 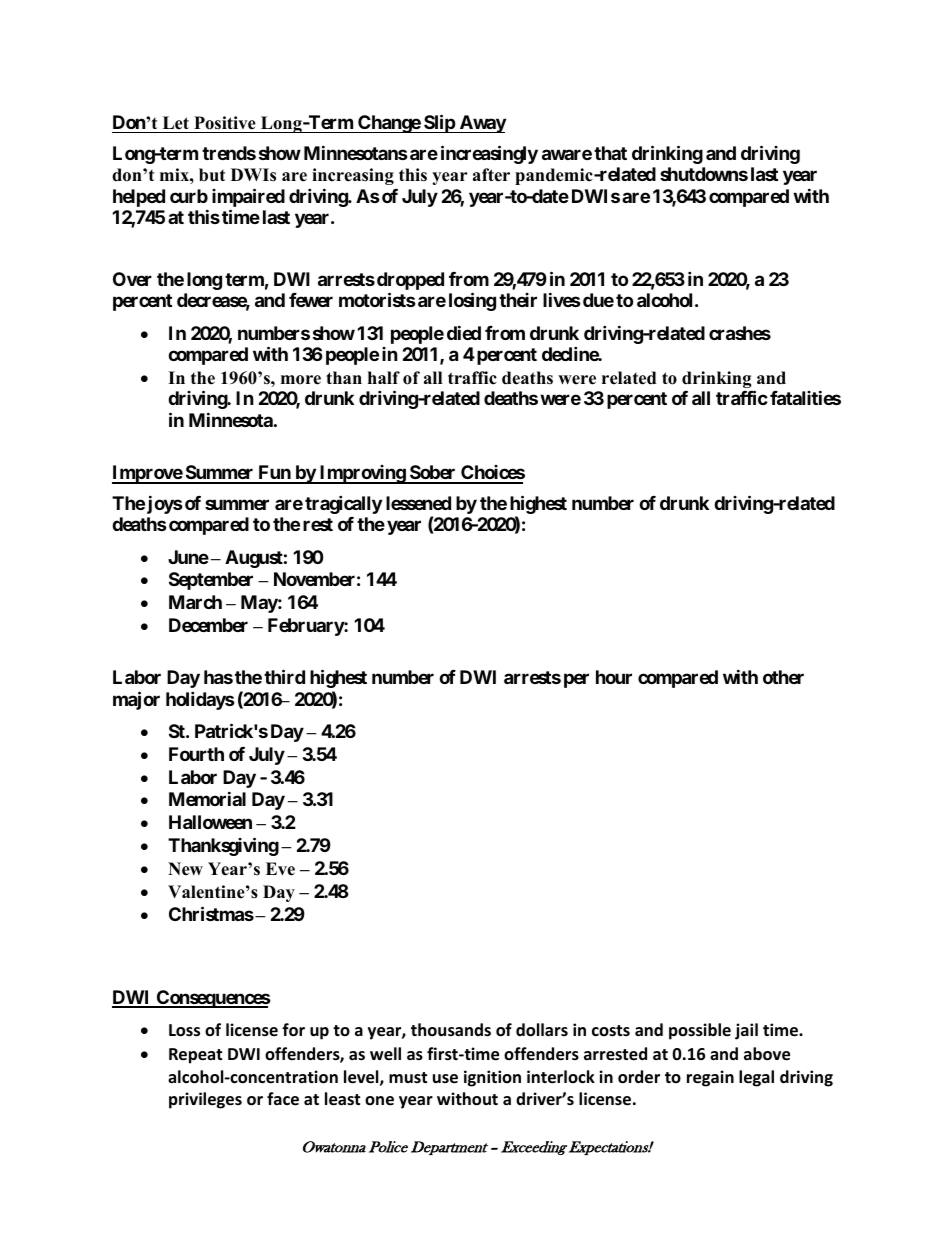 What do you see at coordinates (518, 300) in the screenshot?
I see `their` at bounding box center [518, 300].
